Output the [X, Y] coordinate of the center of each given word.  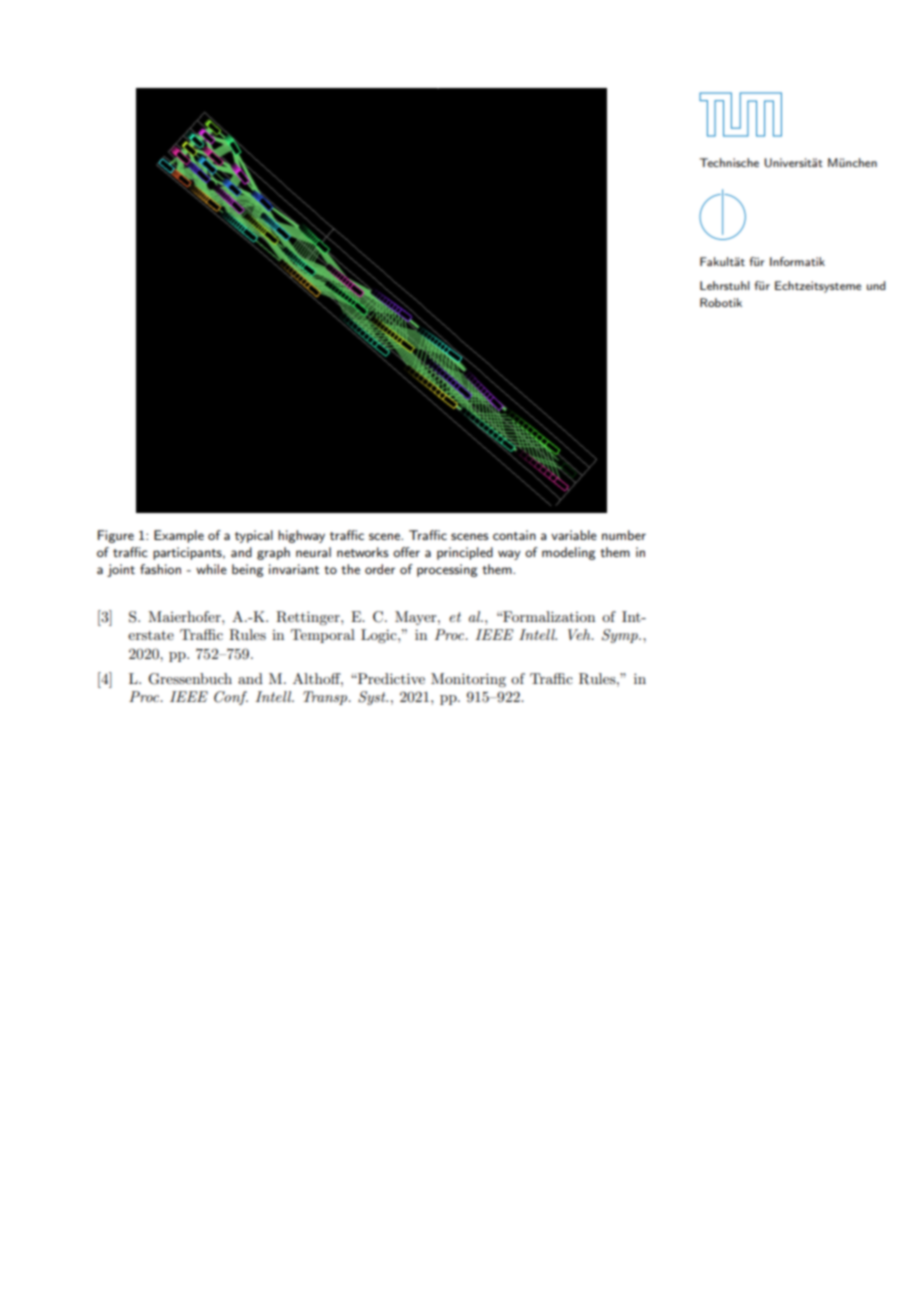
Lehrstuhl [725, 285]
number [624, 535]
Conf [231, 698]
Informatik [797, 261]
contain [514, 535]
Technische [729, 162]
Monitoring [468, 680]
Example [179, 536]
